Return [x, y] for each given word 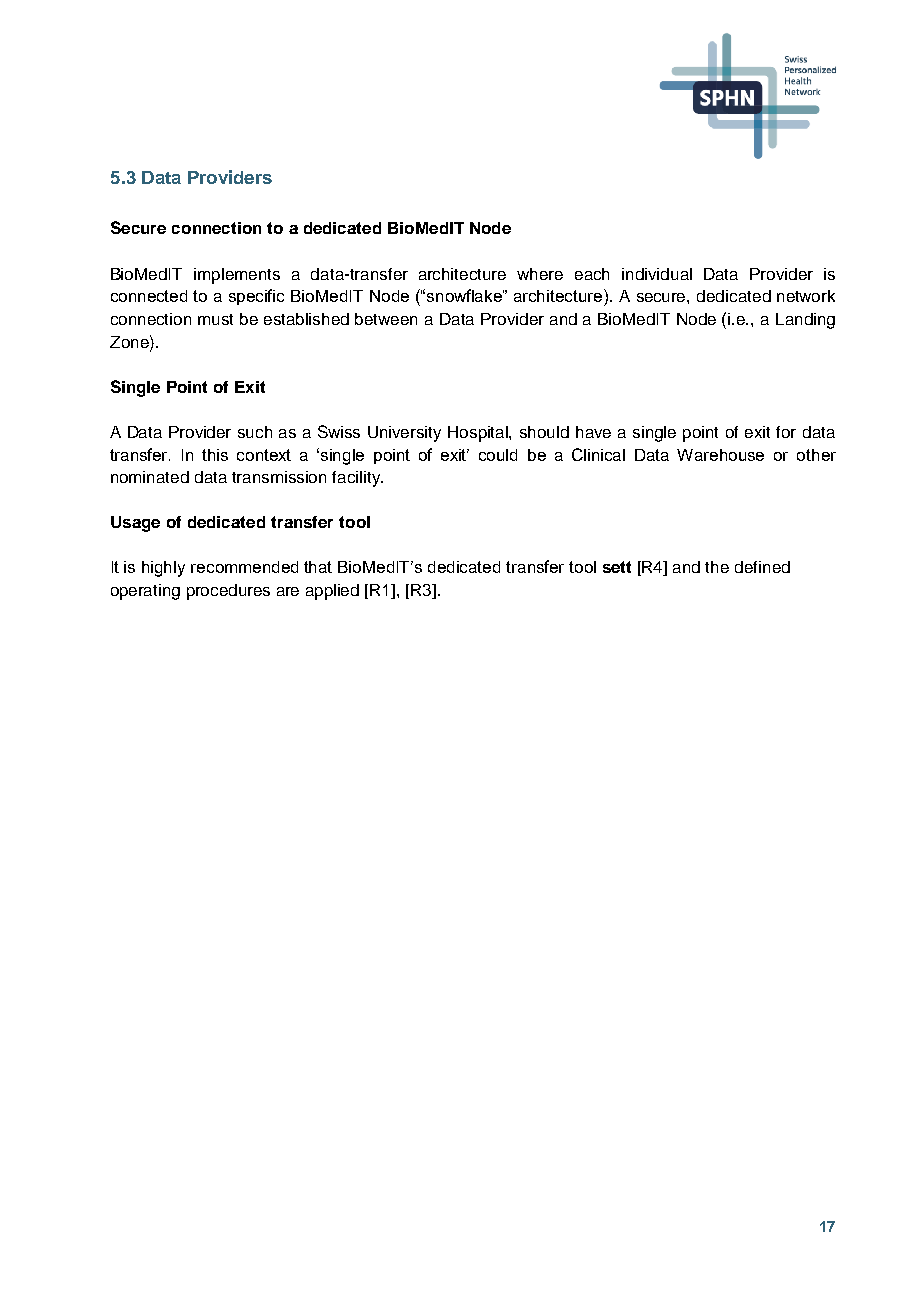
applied [332, 592]
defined [762, 567]
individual [657, 274]
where [540, 274]
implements [237, 276]
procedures [228, 592]
